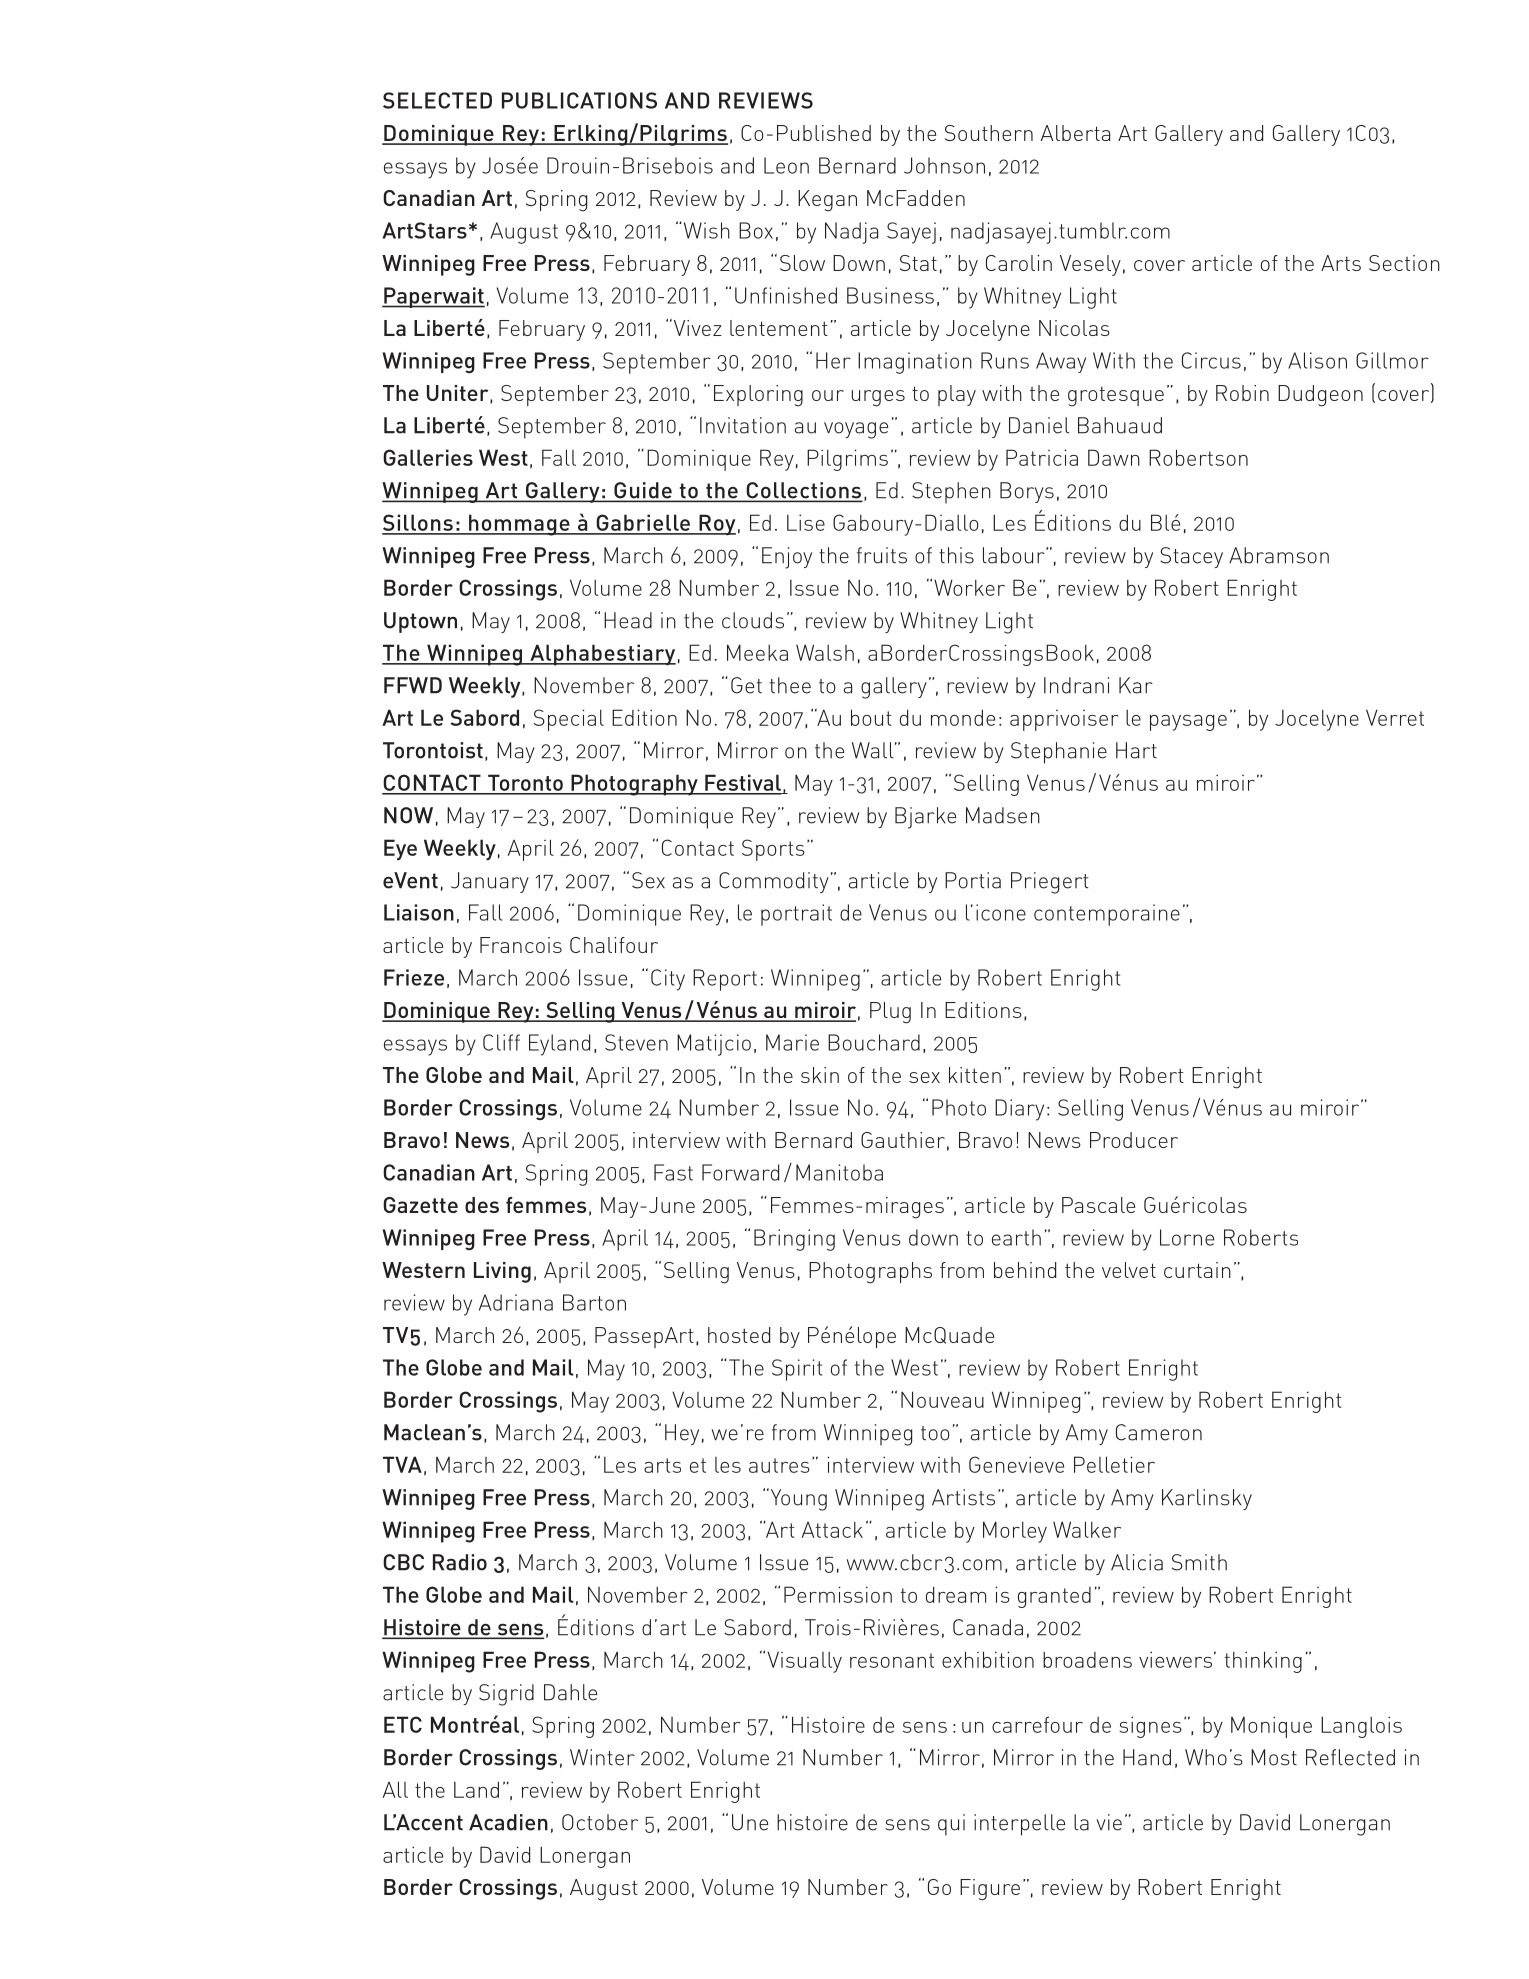 This screenshot has width=1529, height=1979. Describe the element at coordinates (502, 1272) in the screenshot. I see `Living` at that location.
